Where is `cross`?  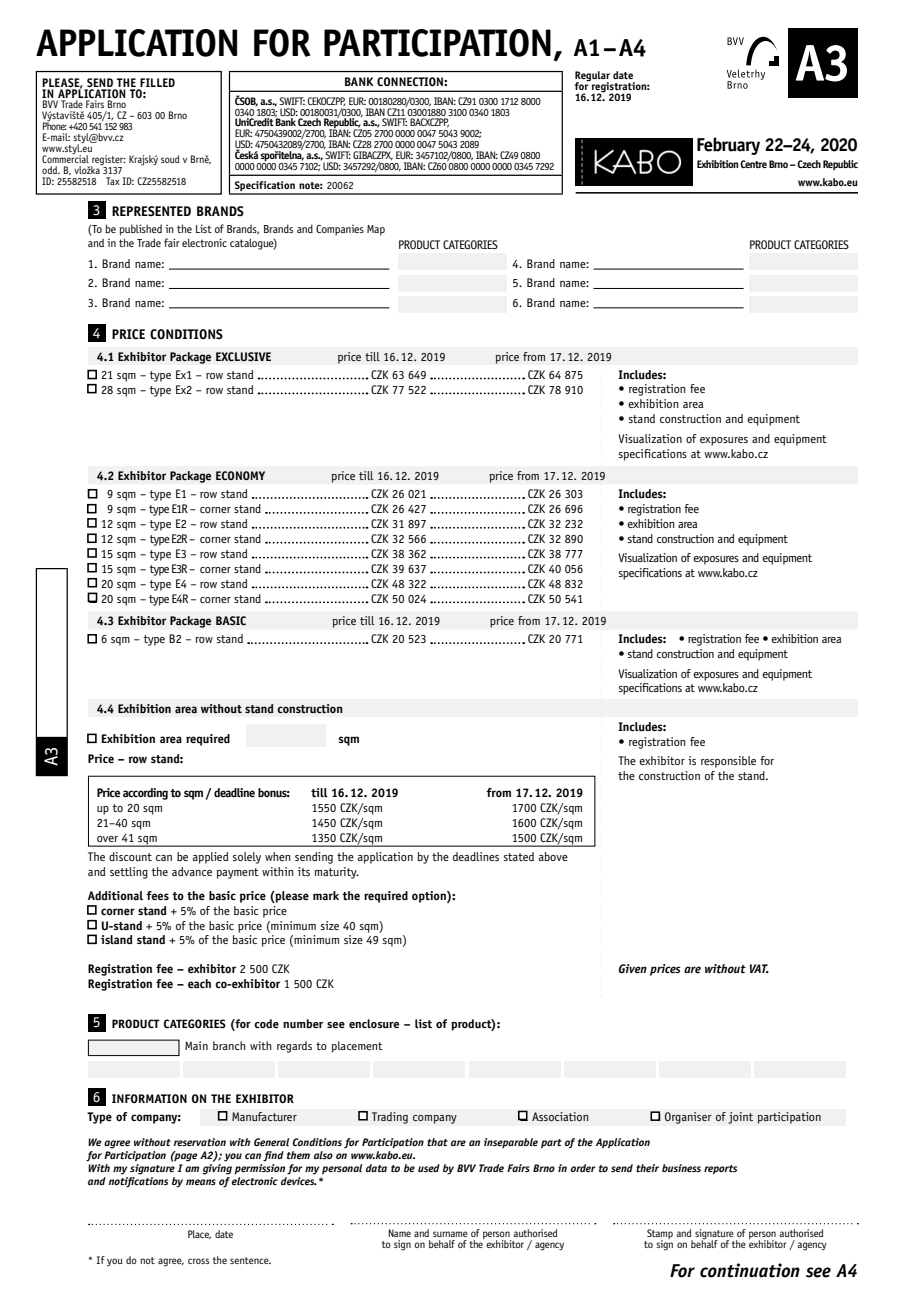 cross is located at coordinates (198, 1261).
